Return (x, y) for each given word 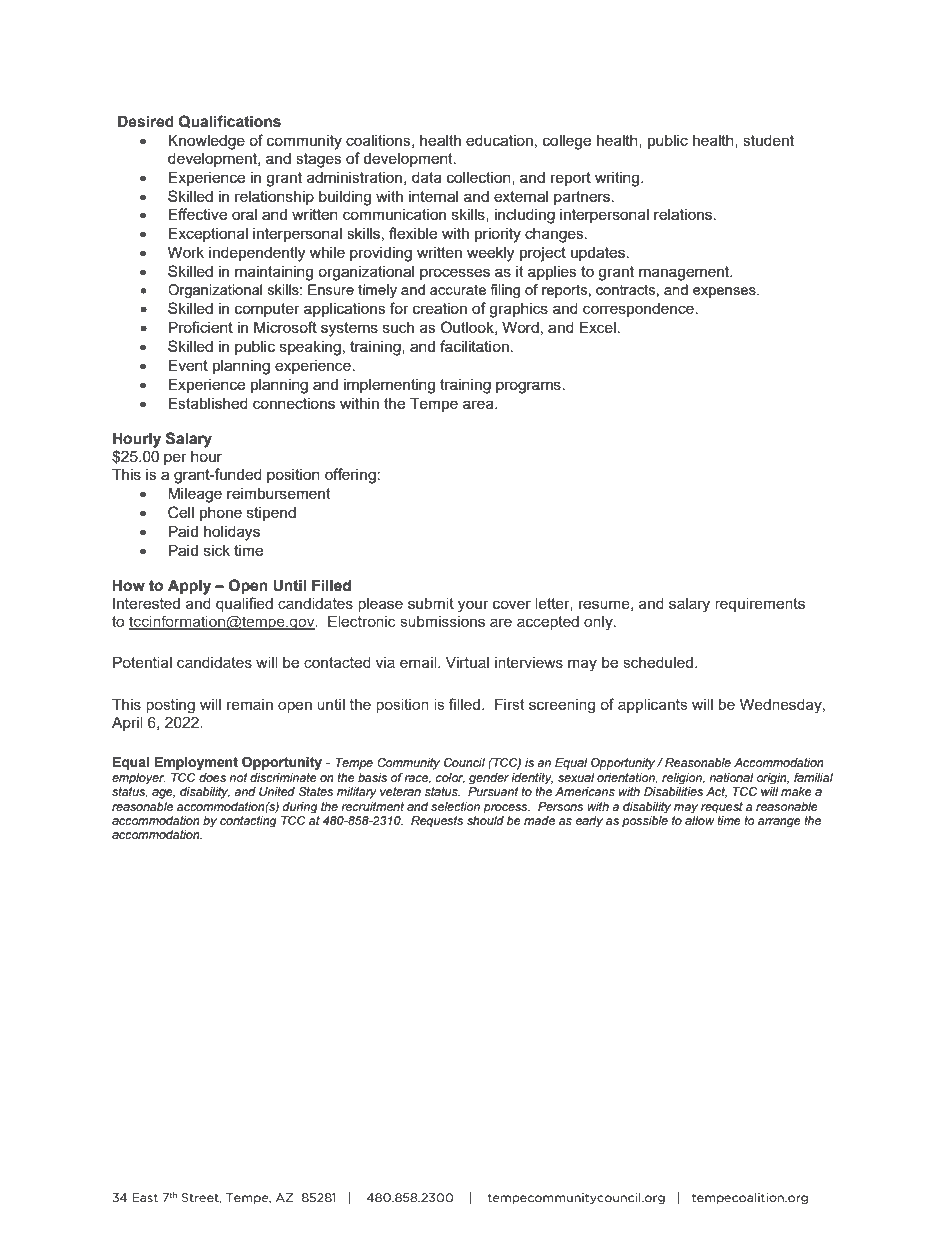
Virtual (467, 662)
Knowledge (206, 142)
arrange (779, 822)
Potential (142, 662)
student (768, 140)
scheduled (658, 662)
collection (480, 178)
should (485, 820)
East (145, 1197)
